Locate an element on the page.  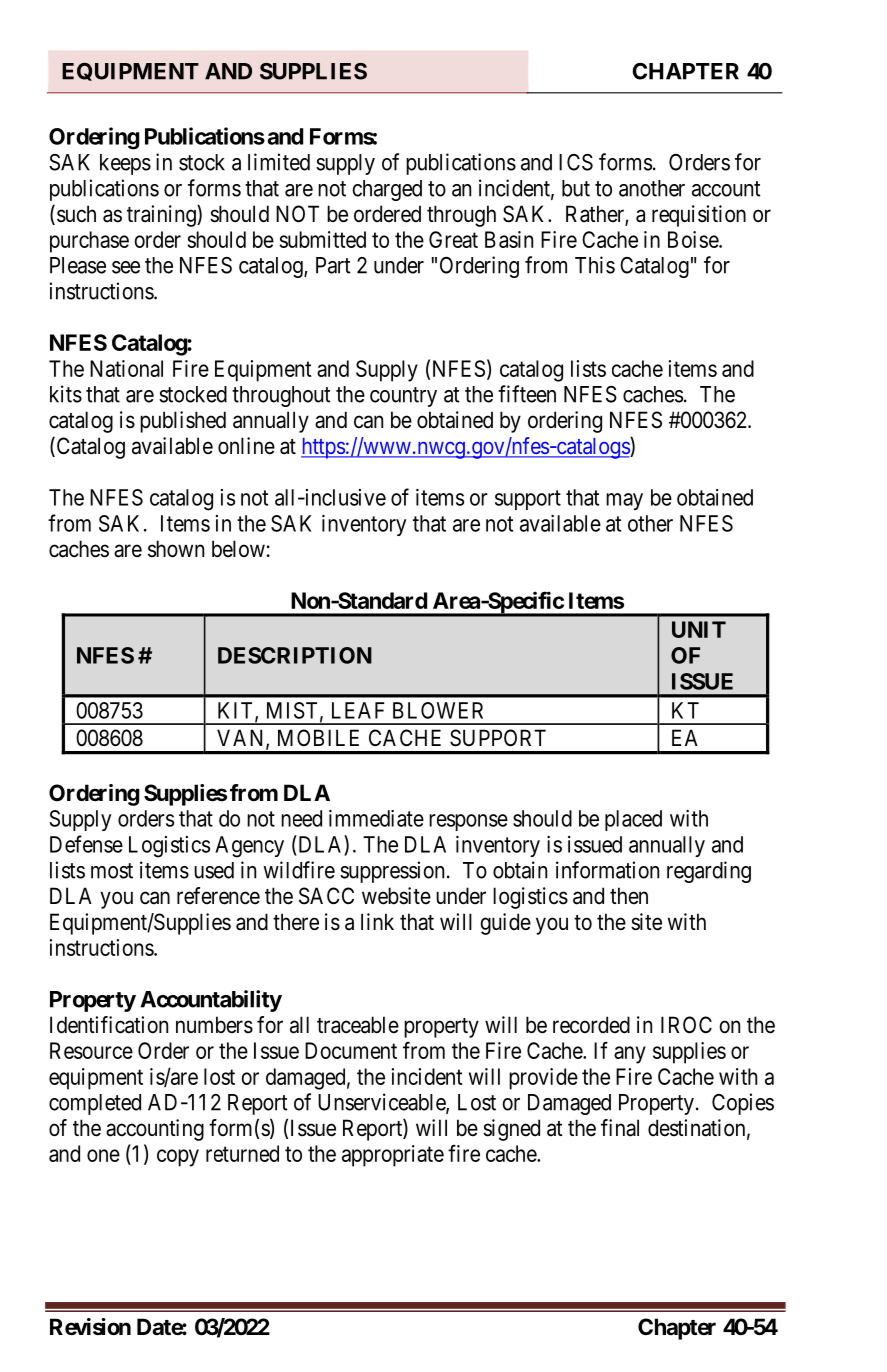
appropriate is located at coordinates (393, 1156).
